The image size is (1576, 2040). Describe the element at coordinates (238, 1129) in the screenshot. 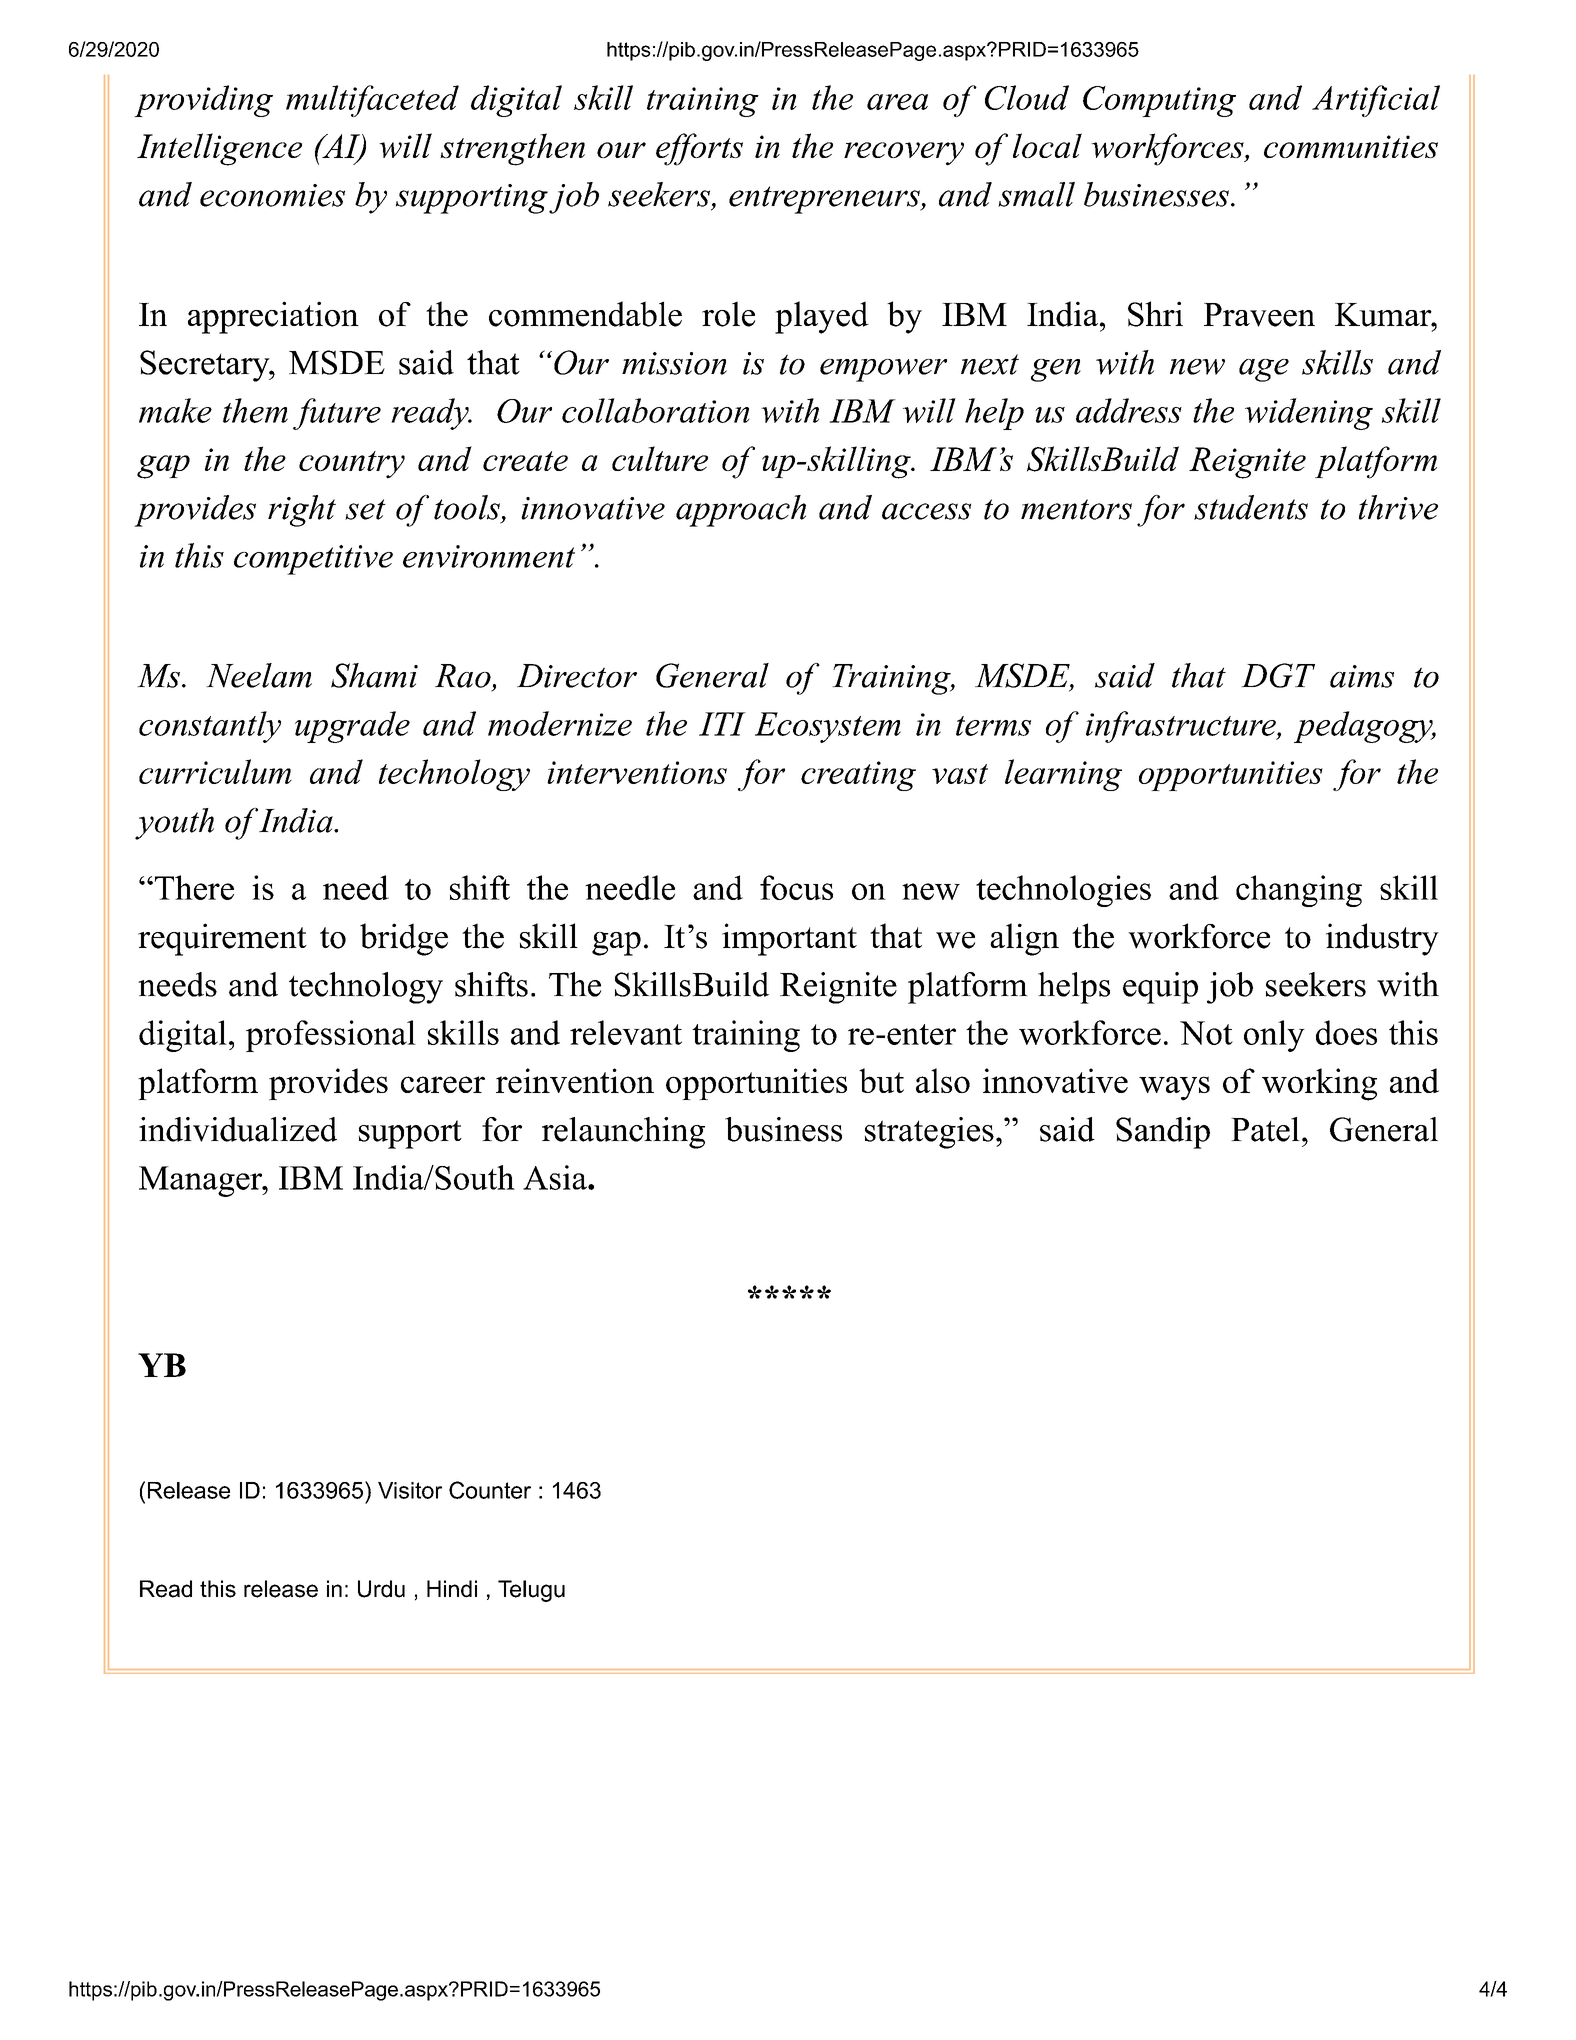

I see `individualized` at that location.
